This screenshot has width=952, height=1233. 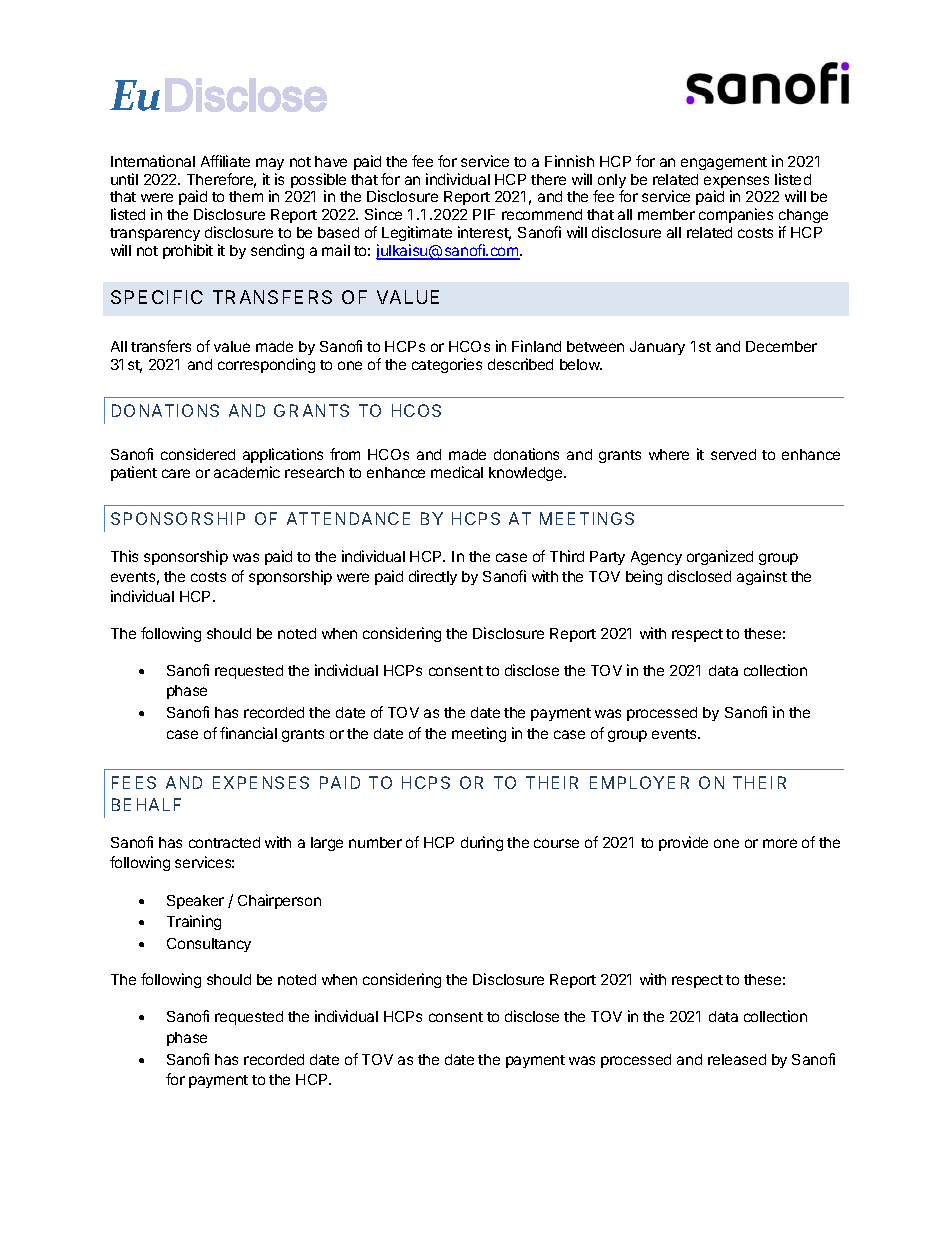 I want to click on Legitimate, so click(x=417, y=235).
